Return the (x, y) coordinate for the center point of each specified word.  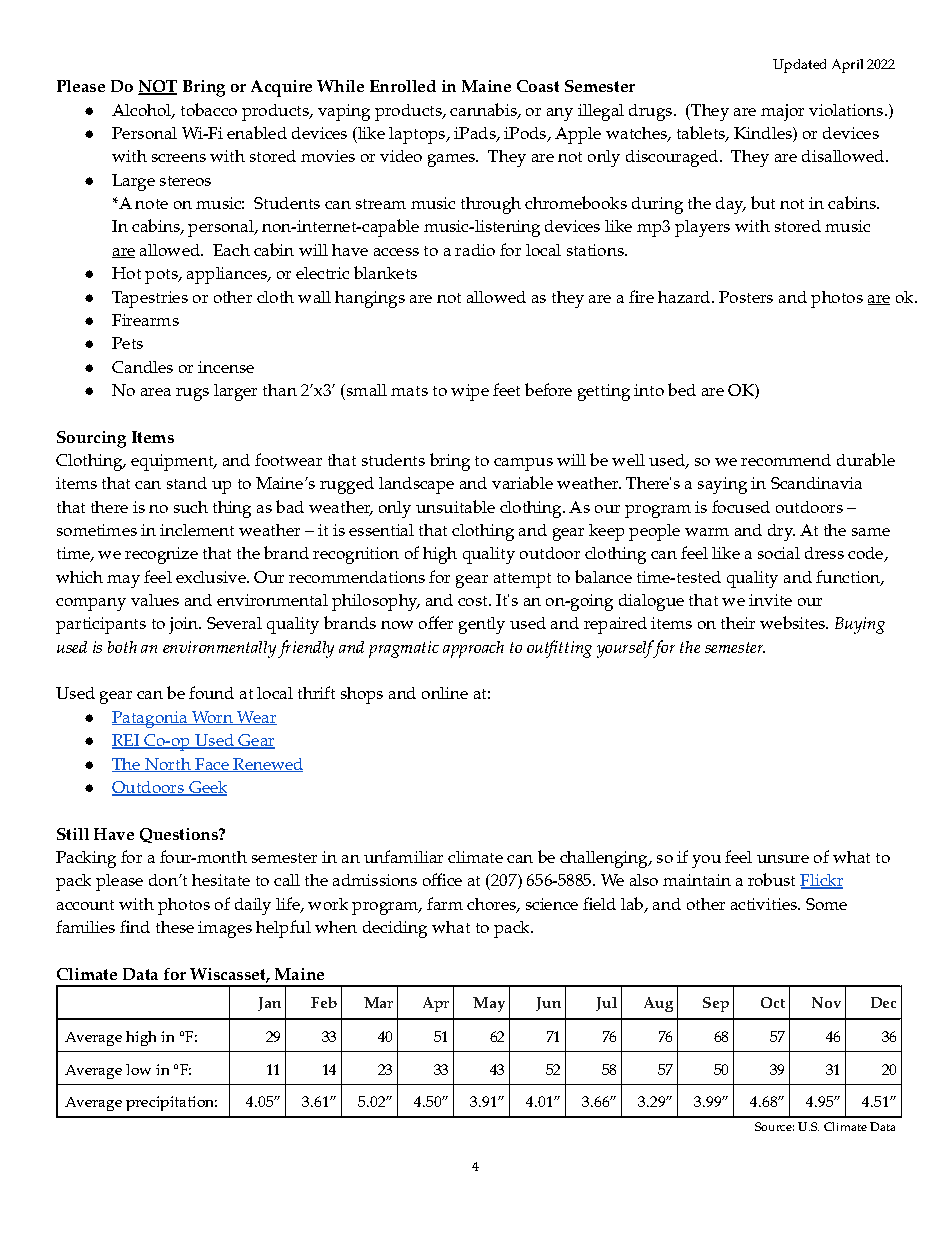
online (445, 693)
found (211, 692)
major (782, 112)
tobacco (209, 109)
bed (682, 389)
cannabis (484, 110)
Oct (773, 1002)
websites (793, 622)
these (175, 927)
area (156, 392)
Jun (548, 1004)
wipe (470, 392)
